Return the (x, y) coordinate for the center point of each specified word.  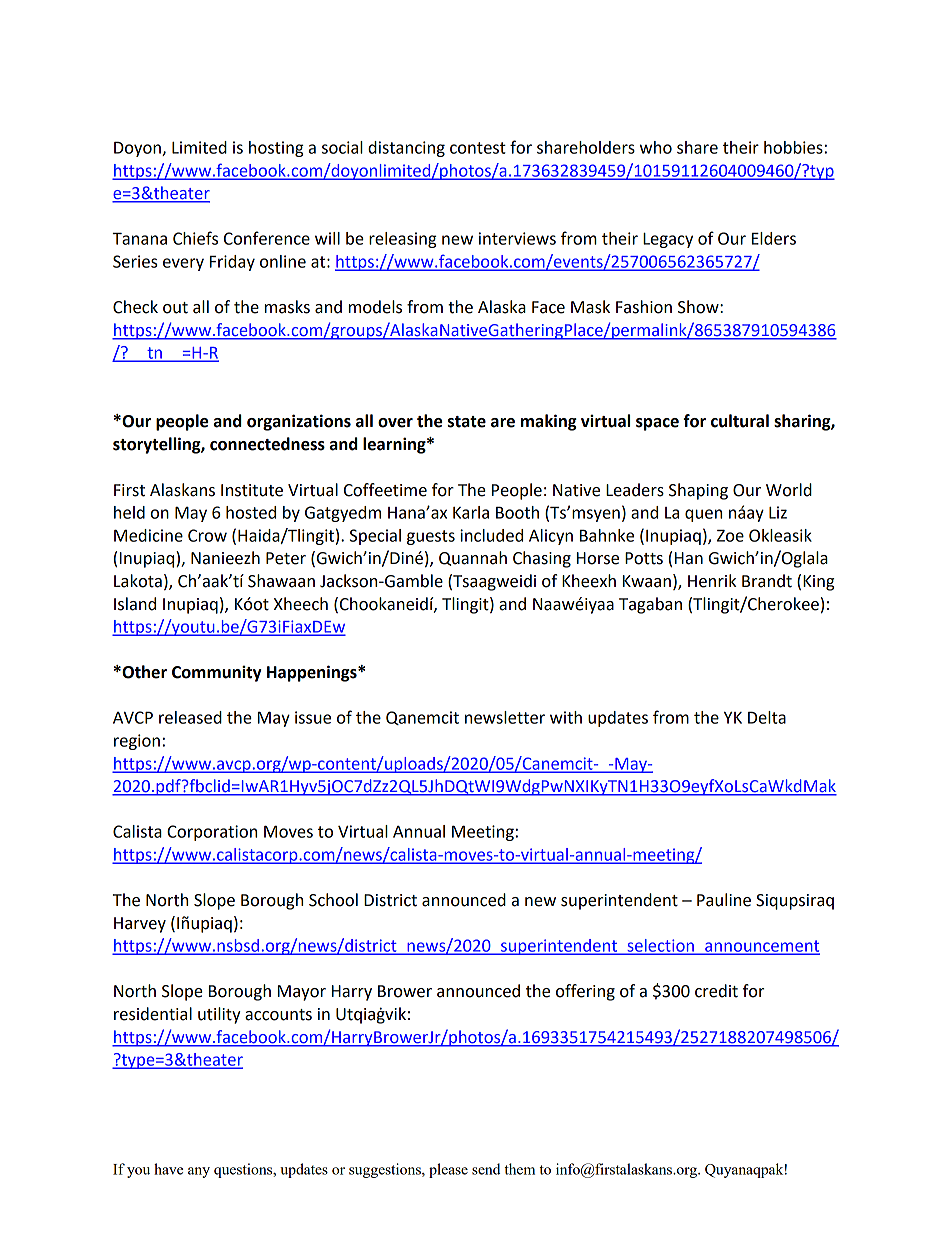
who (656, 147)
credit (716, 991)
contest (478, 148)
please (448, 1170)
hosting (276, 149)
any (199, 1172)
